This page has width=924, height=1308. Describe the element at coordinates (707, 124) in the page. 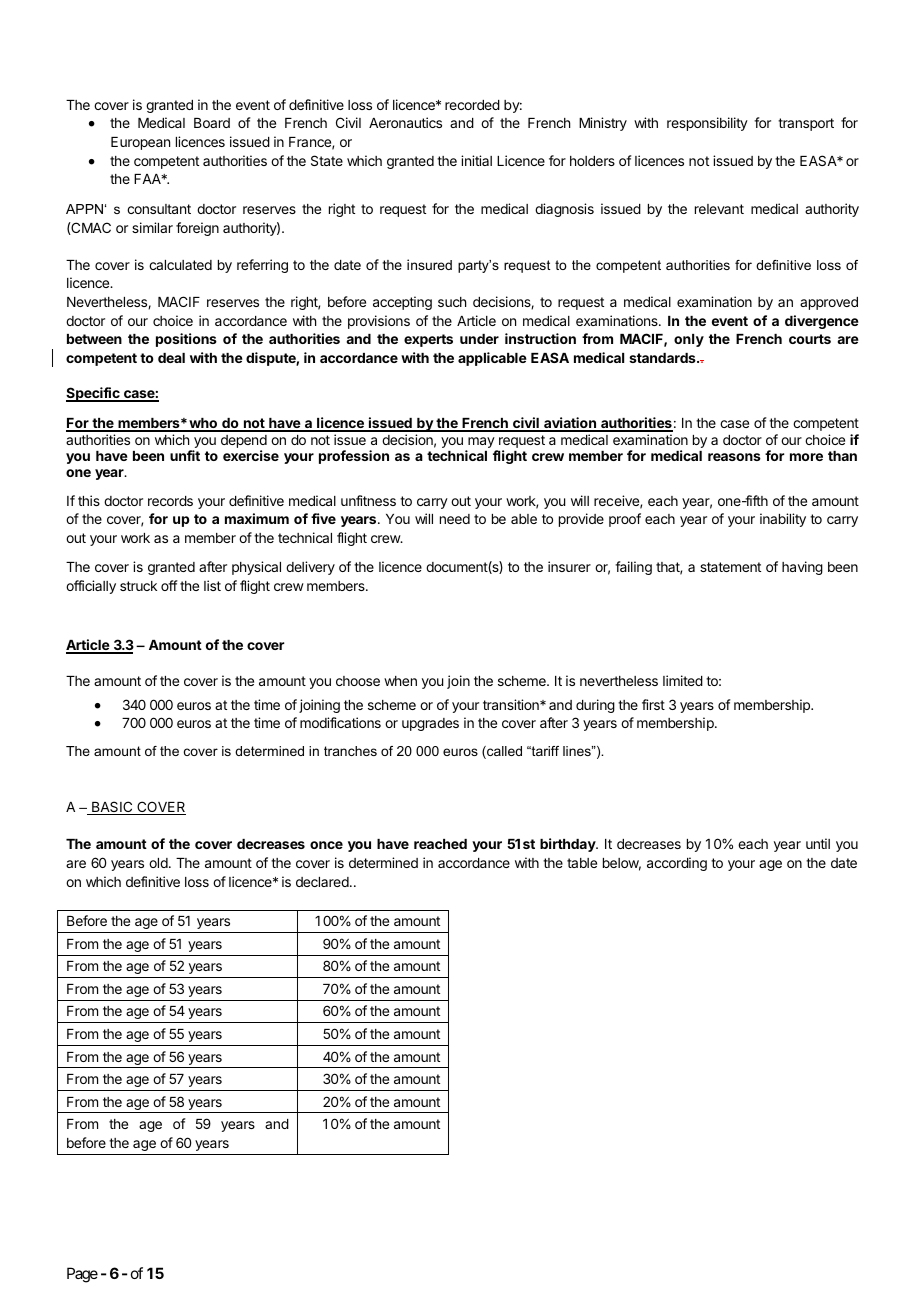

I see `responsibility` at that location.
